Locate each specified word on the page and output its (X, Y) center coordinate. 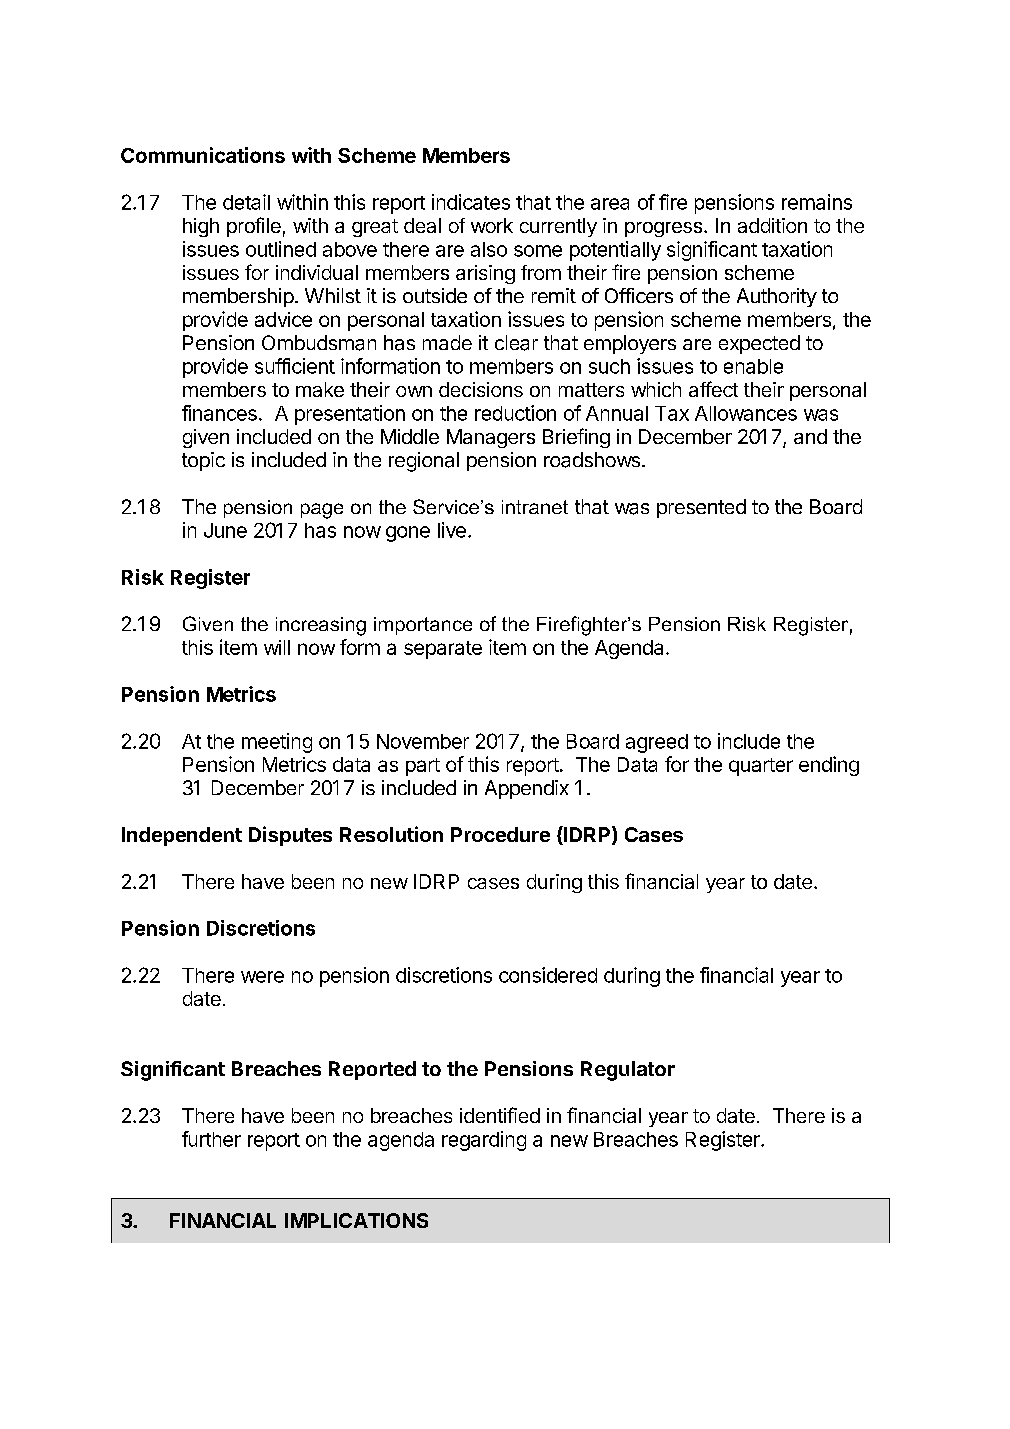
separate (443, 650)
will (277, 647)
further (211, 1139)
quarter (761, 767)
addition (772, 225)
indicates (471, 202)
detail (246, 202)
